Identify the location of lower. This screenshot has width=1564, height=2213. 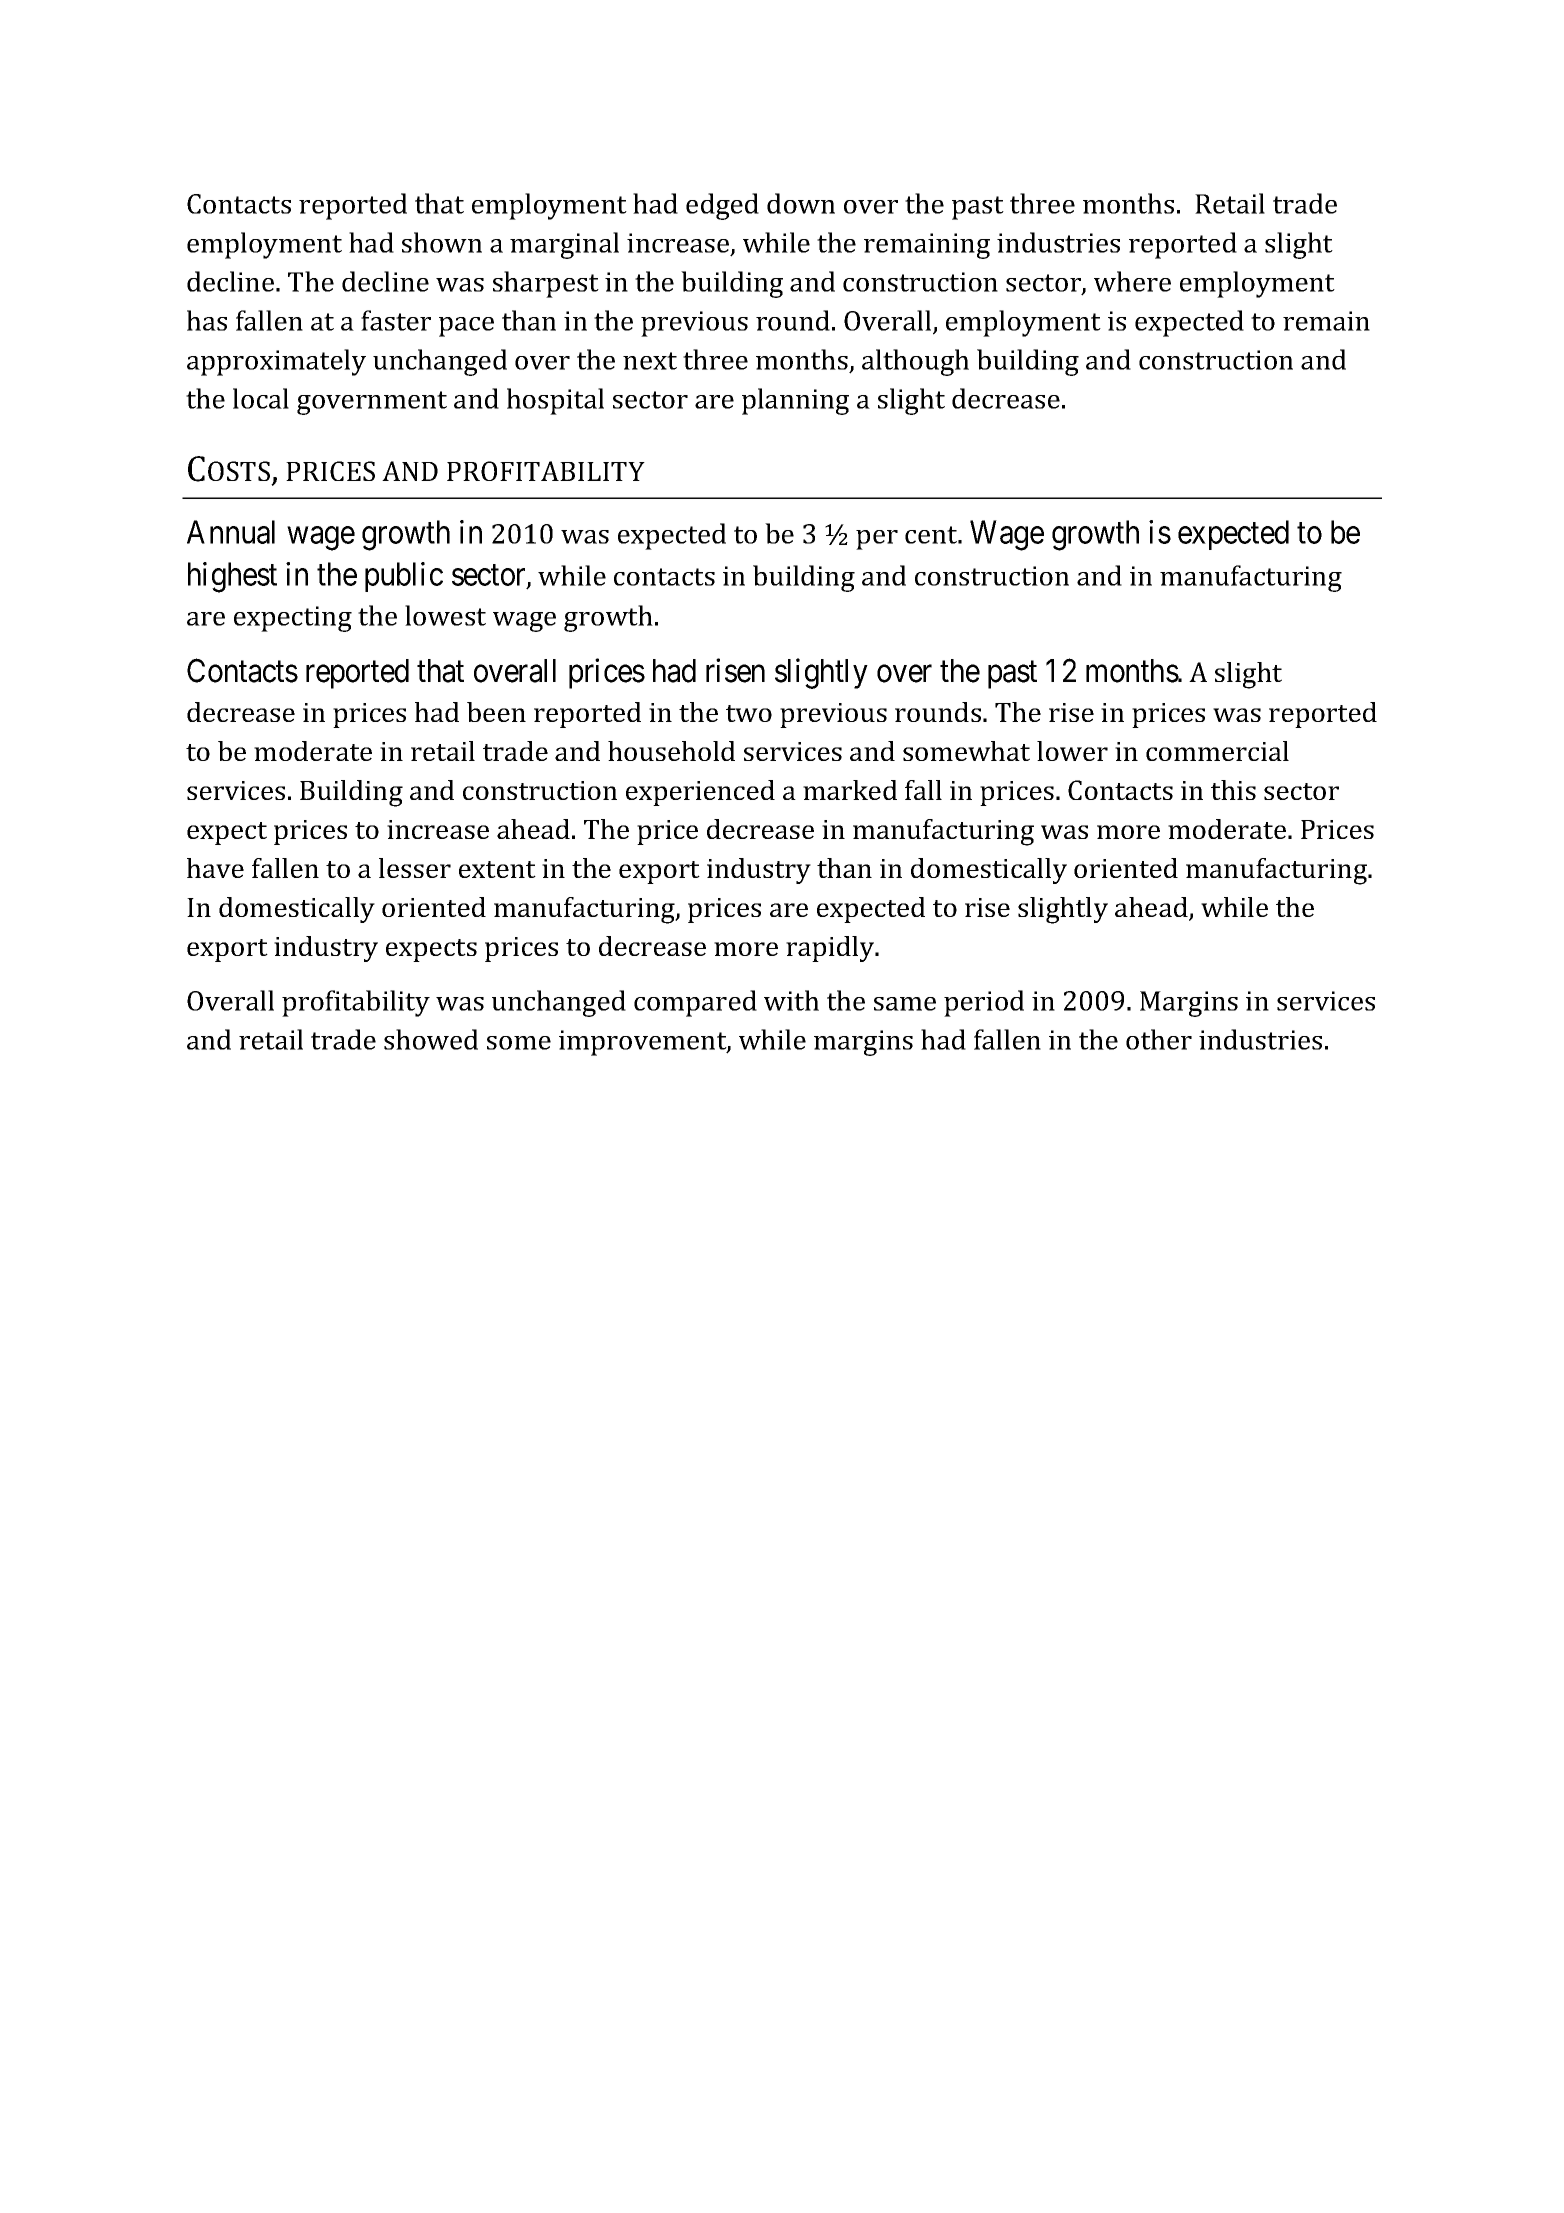
(1072, 751).
